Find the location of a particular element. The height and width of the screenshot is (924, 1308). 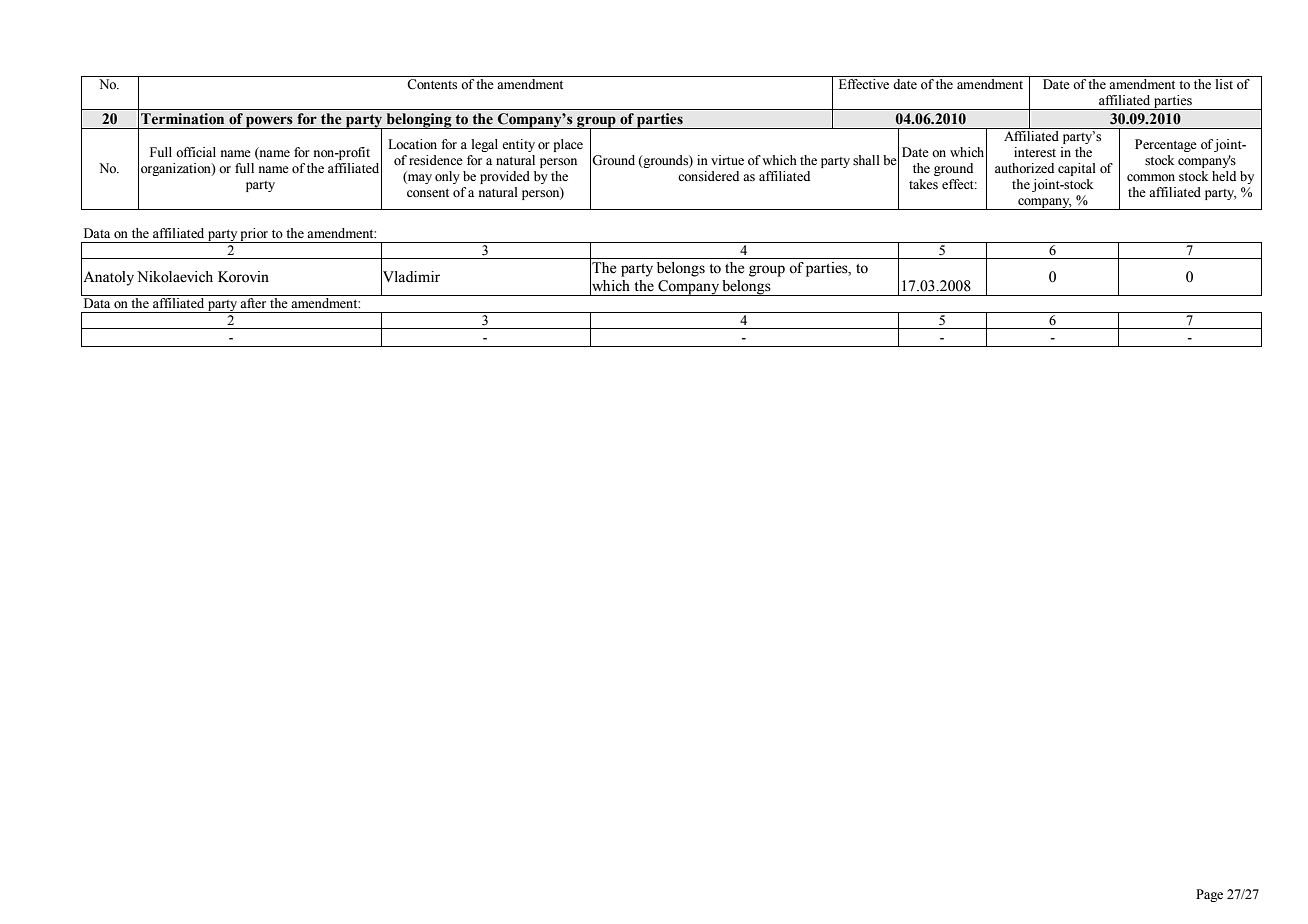

takes is located at coordinates (923, 184).
